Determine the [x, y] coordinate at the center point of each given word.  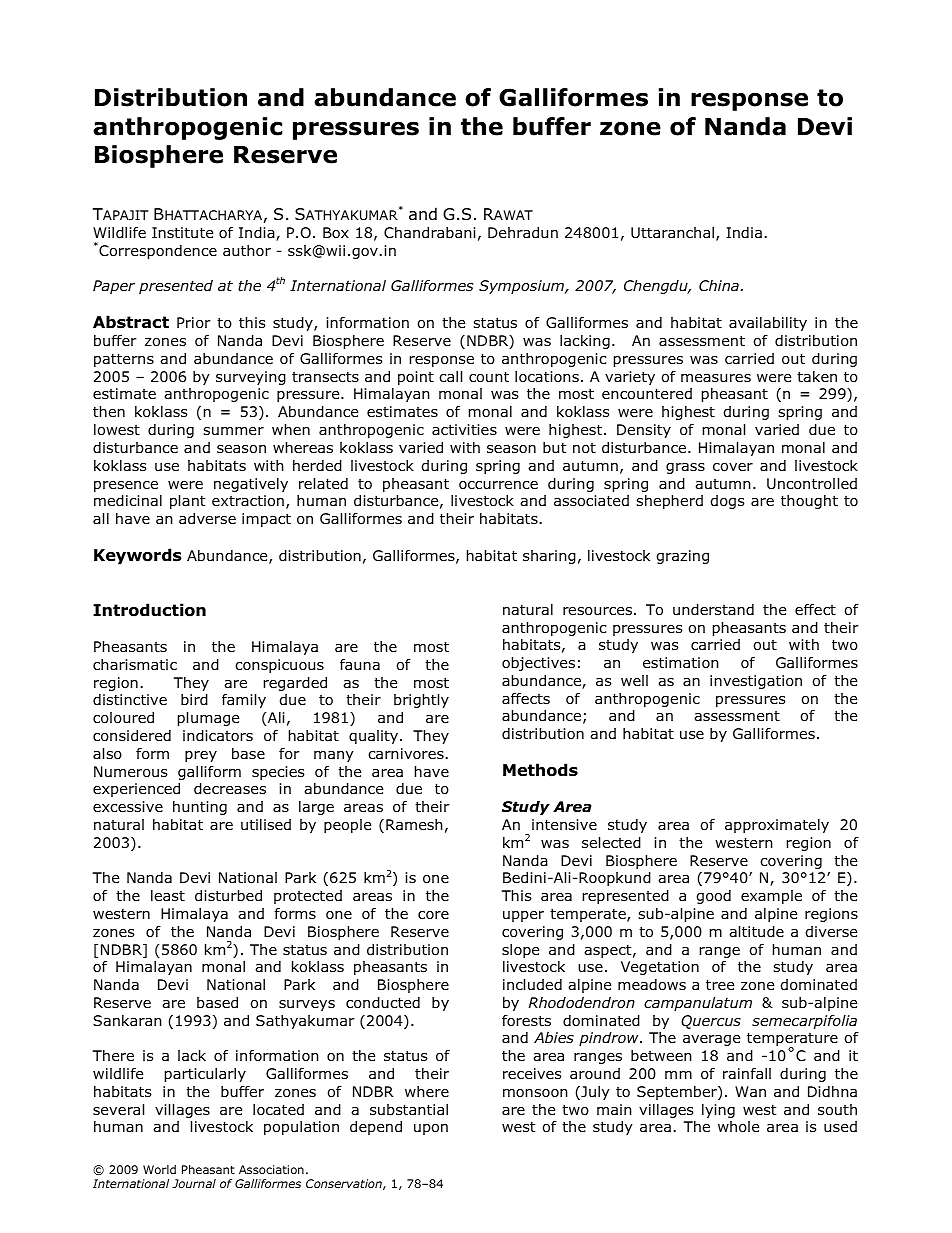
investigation [756, 682]
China [720, 286]
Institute [182, 232]
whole [738, 1127]
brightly [421, 701]
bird [194, 700]
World [159, 1169]
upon [431, 1129]
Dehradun [523, 233]
